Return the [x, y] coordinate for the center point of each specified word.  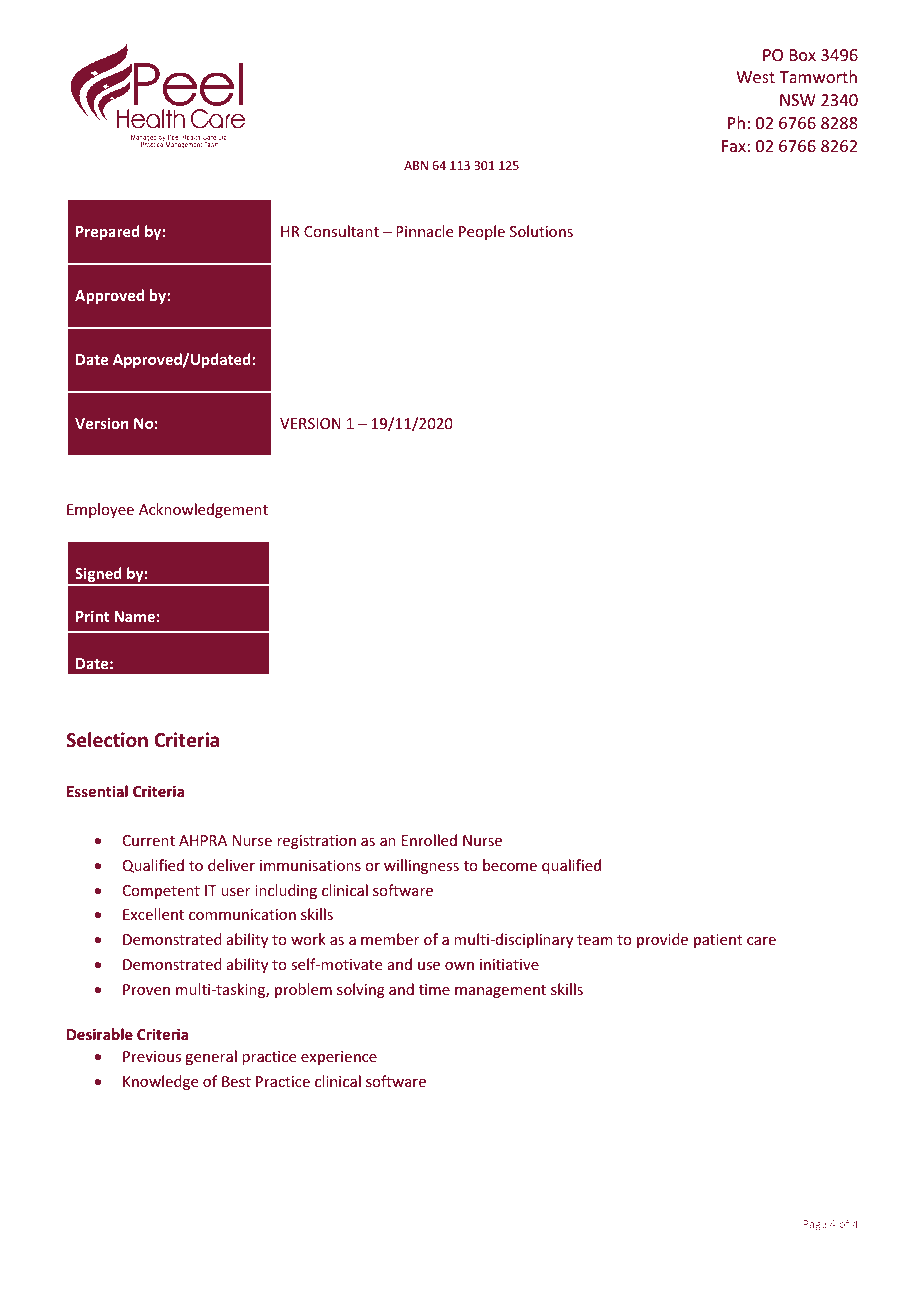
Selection [107, 740]
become [510, 865]
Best [236, 1081]
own [459, 966]
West [755, 77]
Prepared [108, 232]
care [761, 941]
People [482, 232]
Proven [146, 989]
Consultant [341, 231]
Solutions [541, 231]
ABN [416, 165]
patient [718, 941]
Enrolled [429, 840]
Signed [98, 576]
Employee [100, 510]
